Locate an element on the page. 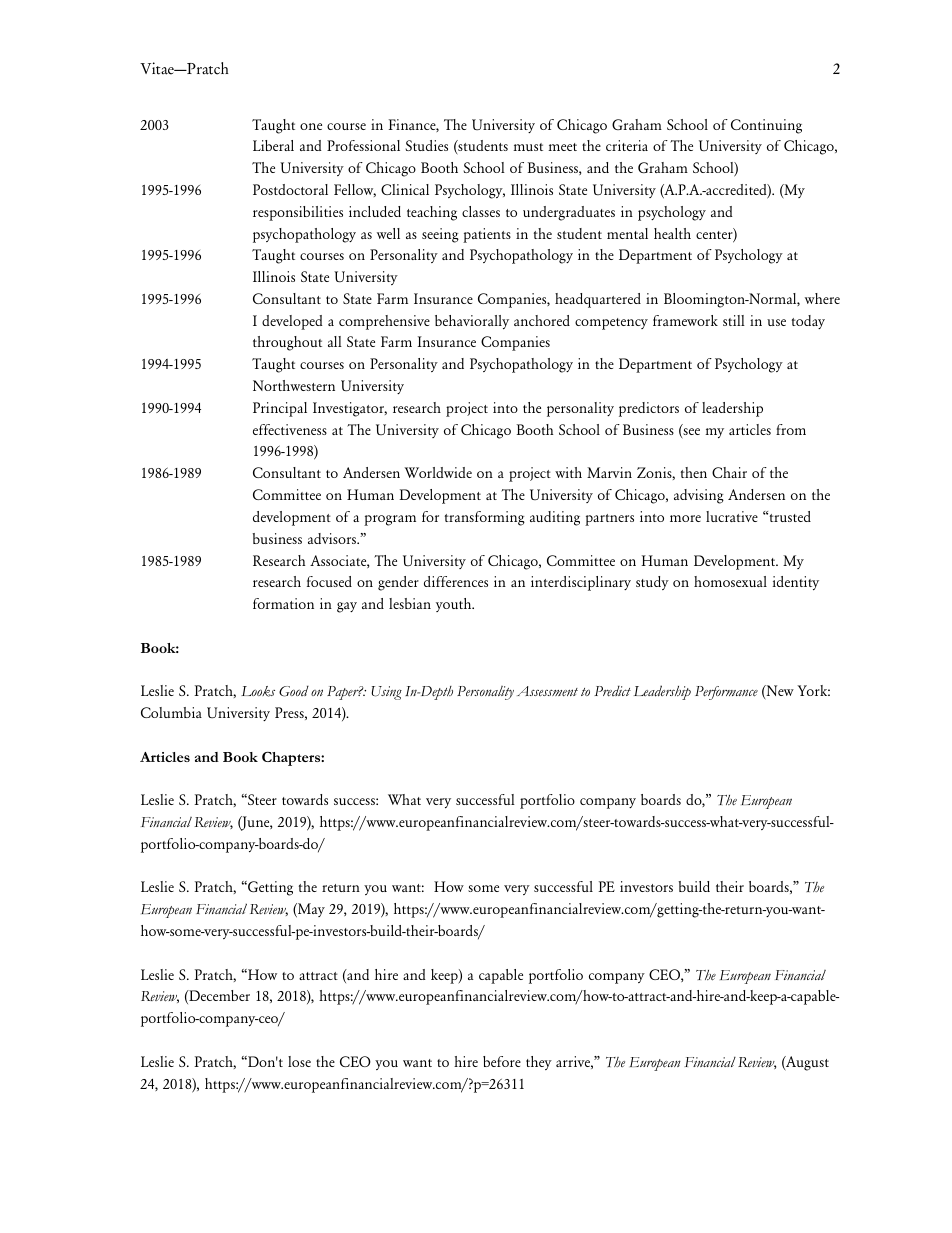 The image size is (952, 1233). youth is located at coordinates (455, 605).
